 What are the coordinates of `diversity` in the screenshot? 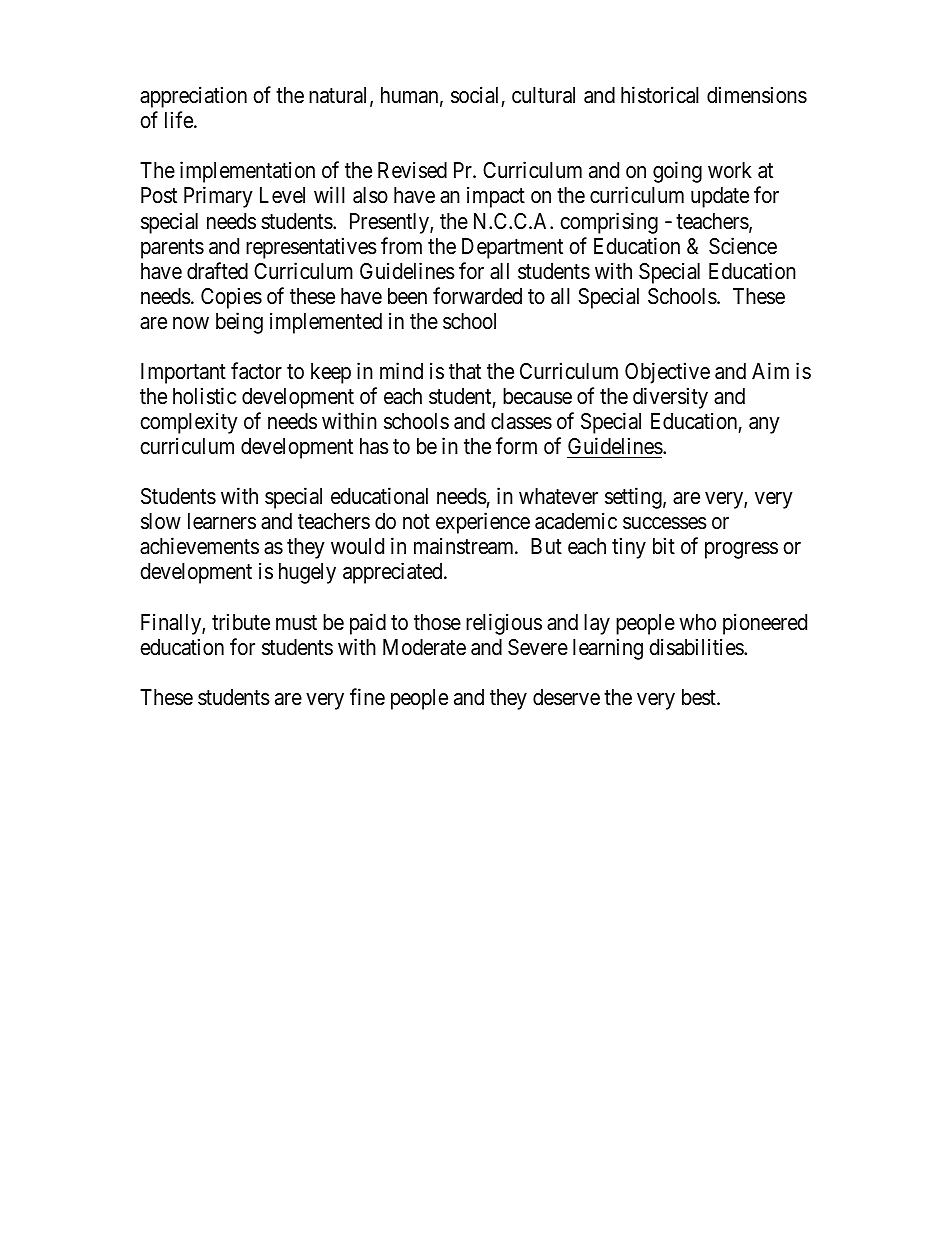 It's located at (670, 398).
